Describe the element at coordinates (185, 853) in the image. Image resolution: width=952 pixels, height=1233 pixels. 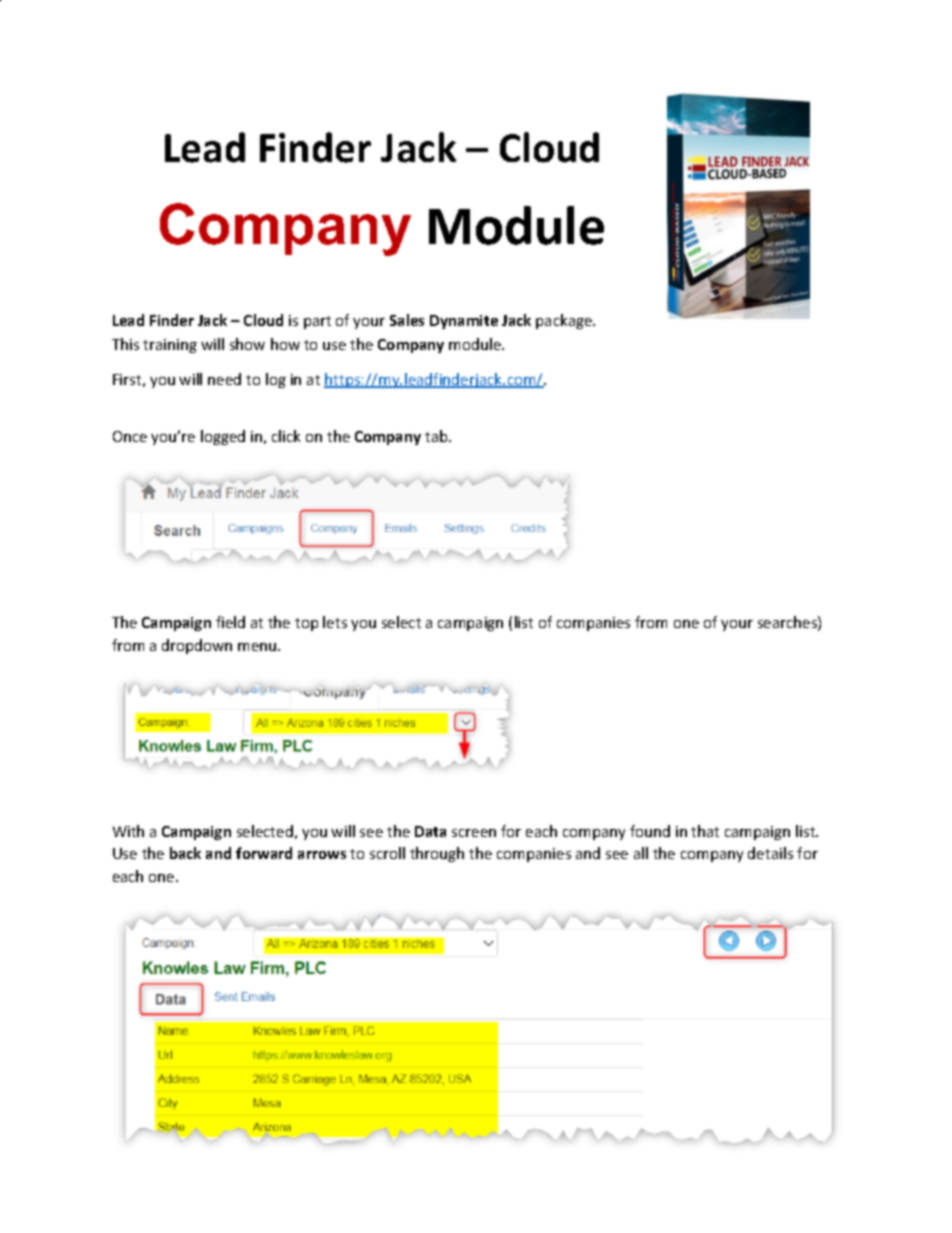
I see `back` at that location.
